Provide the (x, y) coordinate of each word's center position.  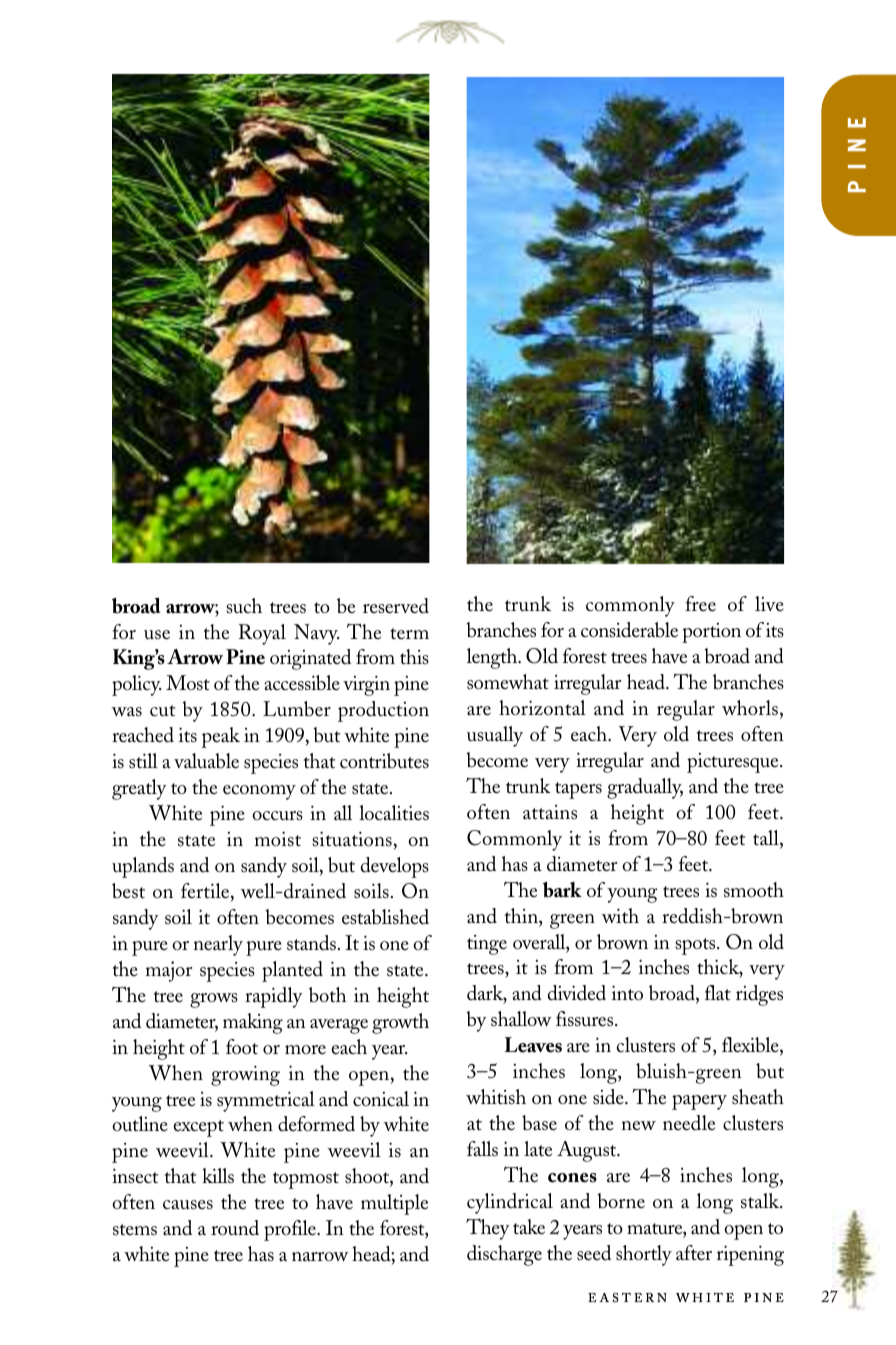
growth (400, 1023)
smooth (754, 890)
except (198, 1128)
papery (699, 1102)
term (409, 634)
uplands (143, 867)
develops (395, 867)
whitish (496, 1097)
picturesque (734, 763)
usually (495, 736)
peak (221, 737)
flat (718, 992)
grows (214, 1000)
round (235, 1228)
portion (711, 633)
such (244, 606)
